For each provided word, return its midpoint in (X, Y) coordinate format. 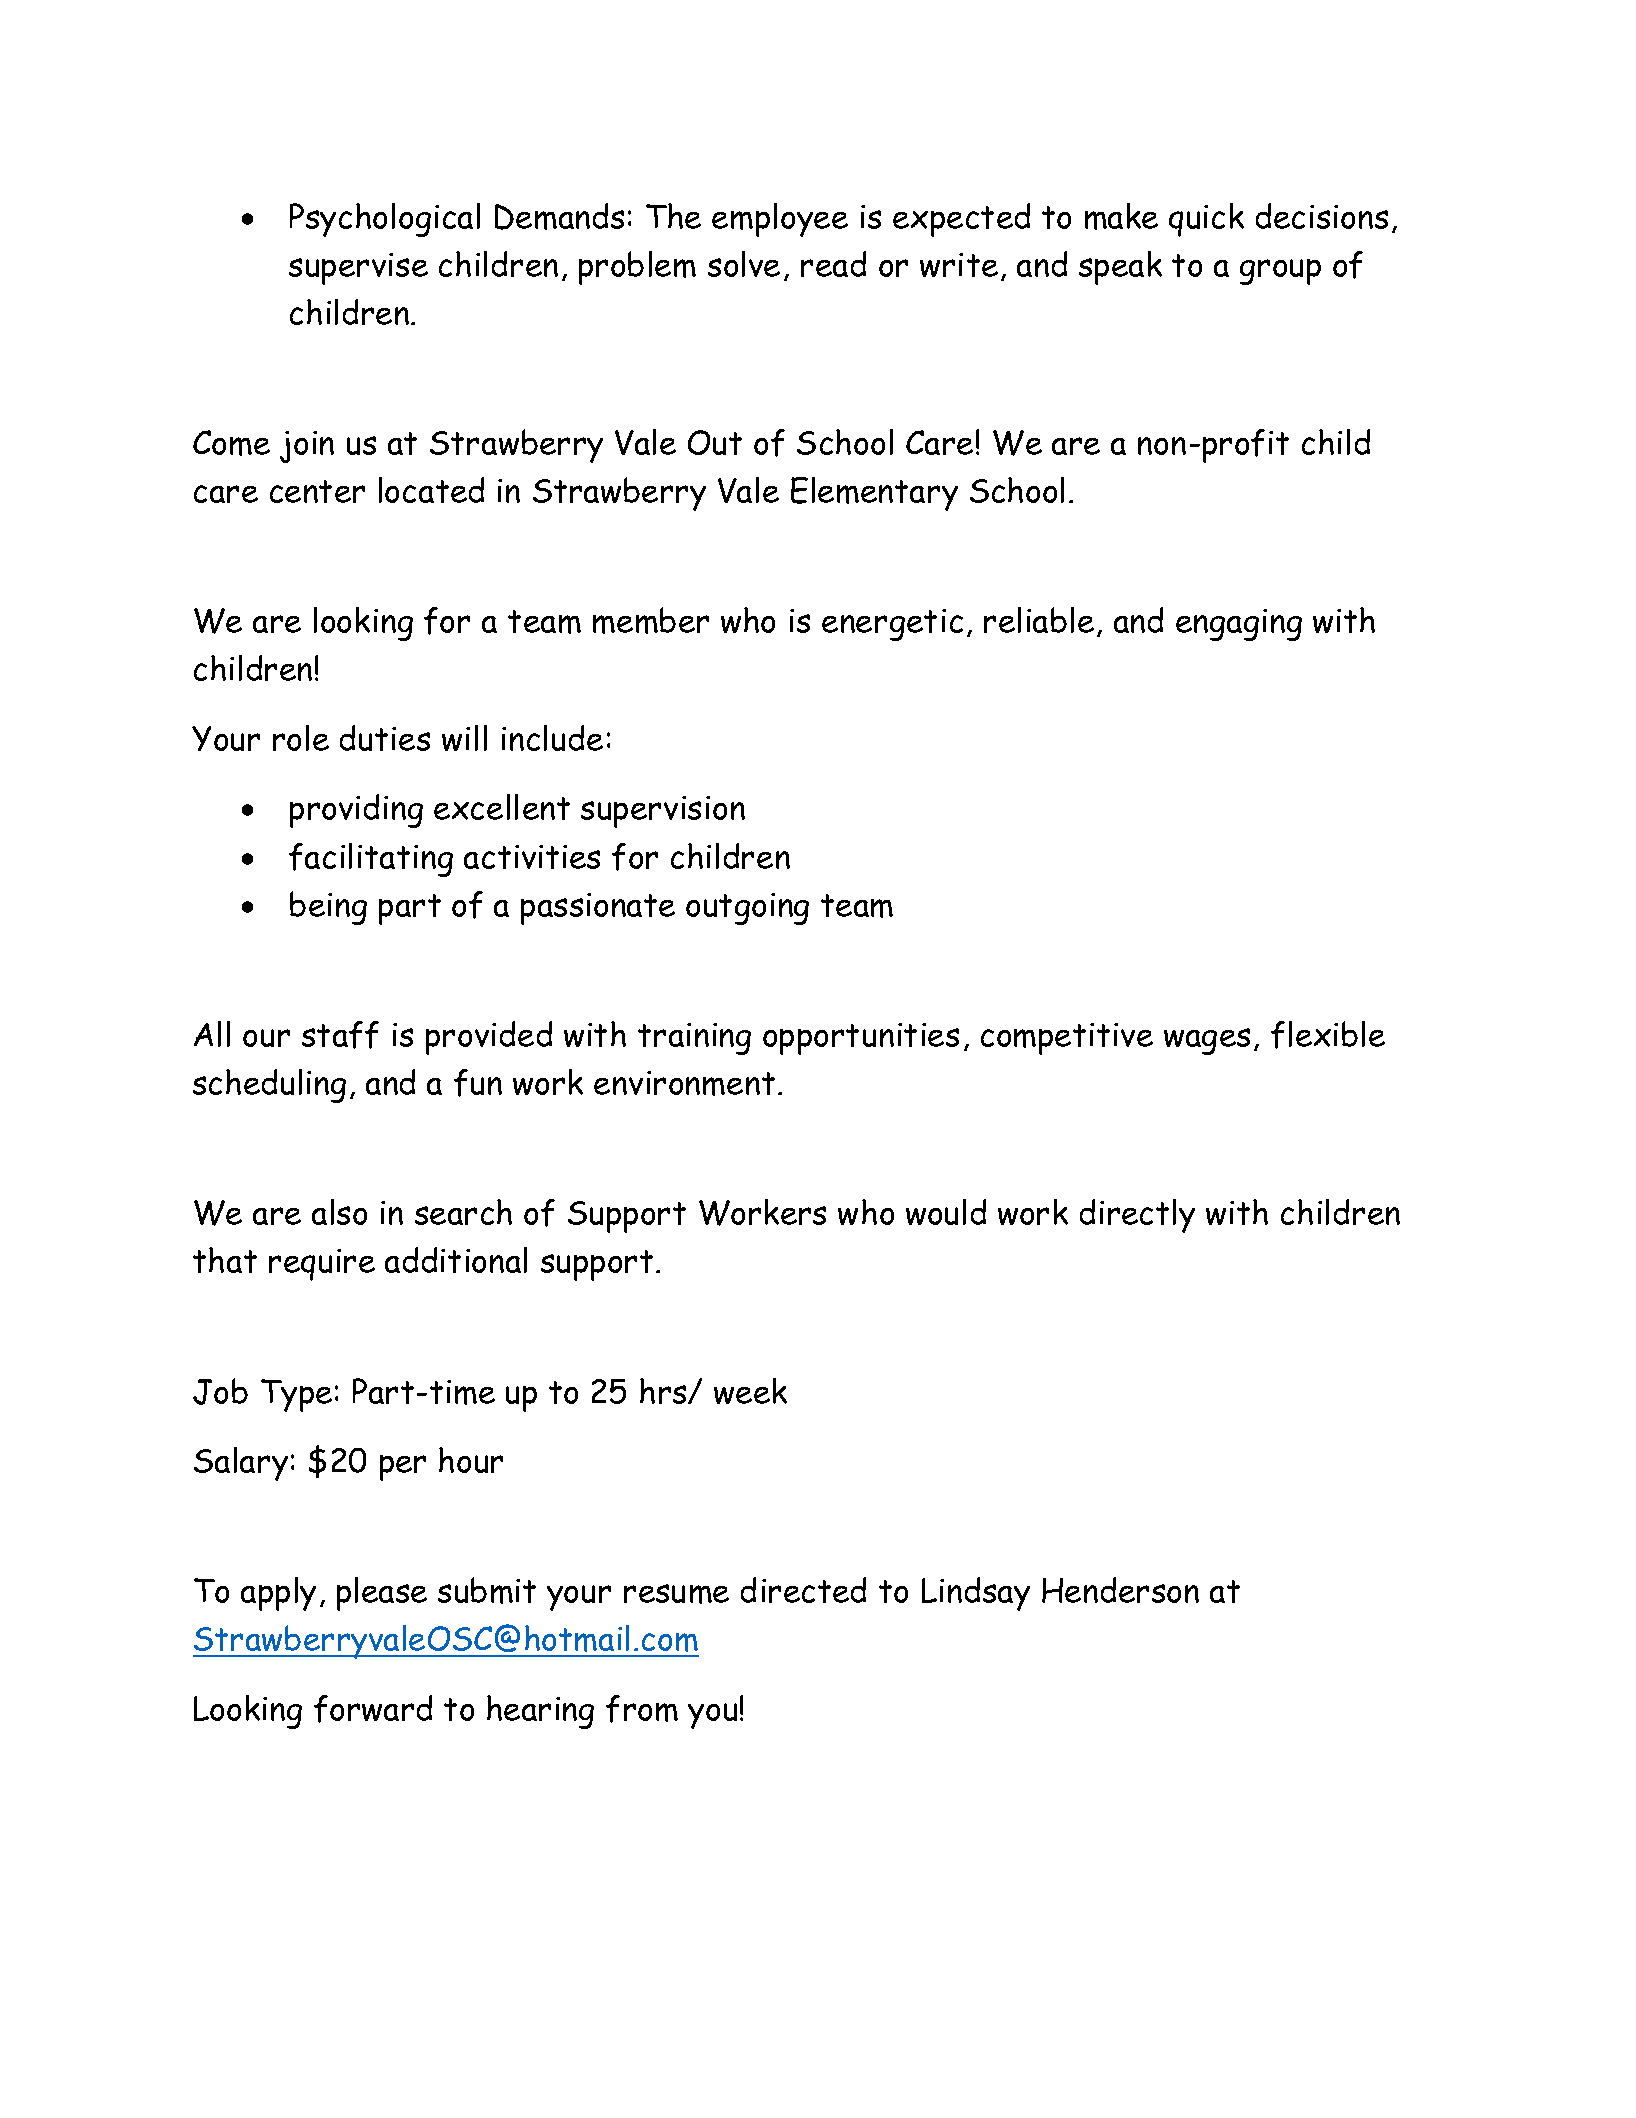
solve (744, 264)
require (322, 1265)
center (317, 491)
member (651, 620)
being (328, 908)
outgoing (747, 909)
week (750, 1391)
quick (1206, 220)
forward (373, 1709)
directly (1137, 1216)
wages (1207, 1041)
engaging (1239, 625)
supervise (358, 269)
